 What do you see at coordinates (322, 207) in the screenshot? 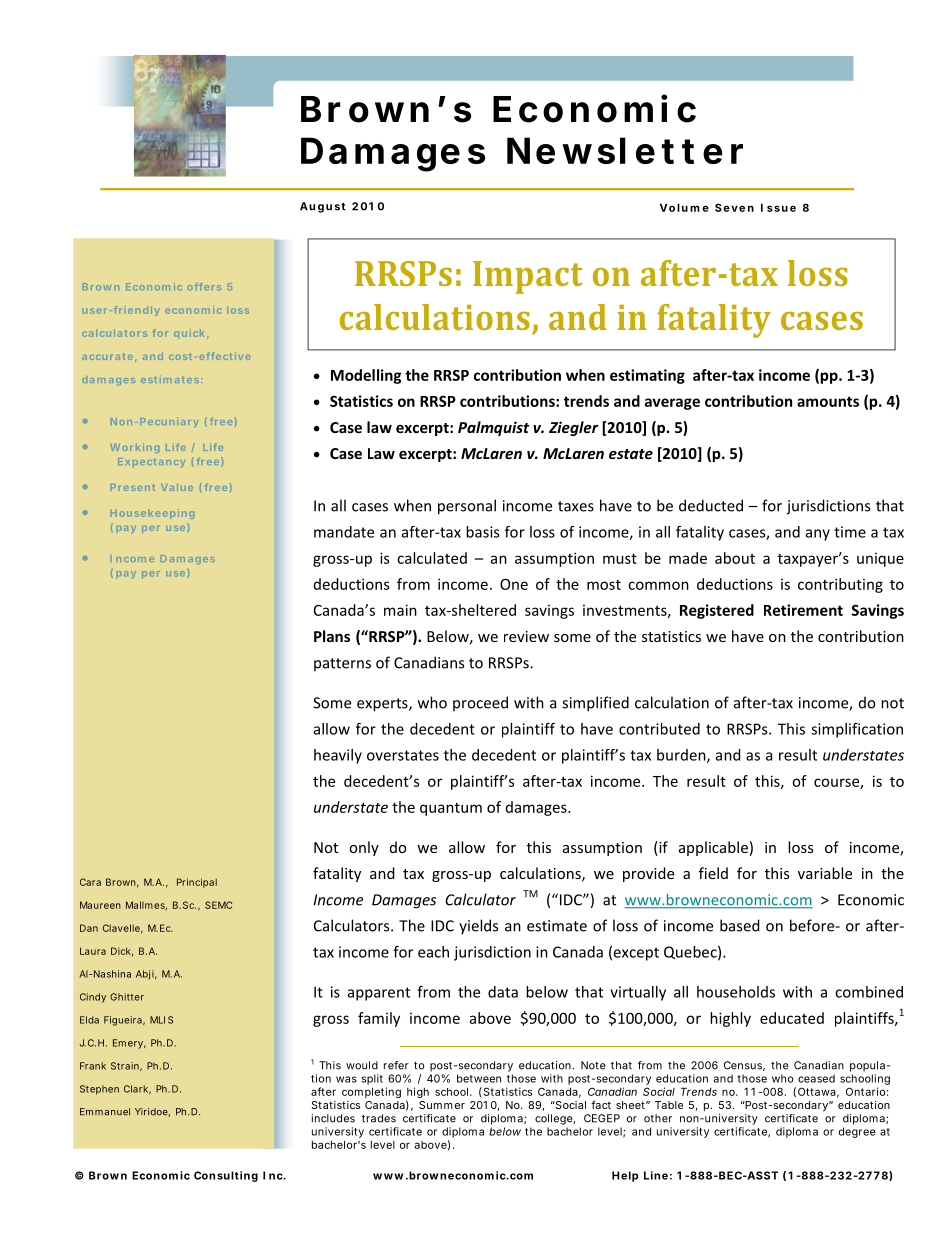
I see `August` at bounding box center [322, 207].
